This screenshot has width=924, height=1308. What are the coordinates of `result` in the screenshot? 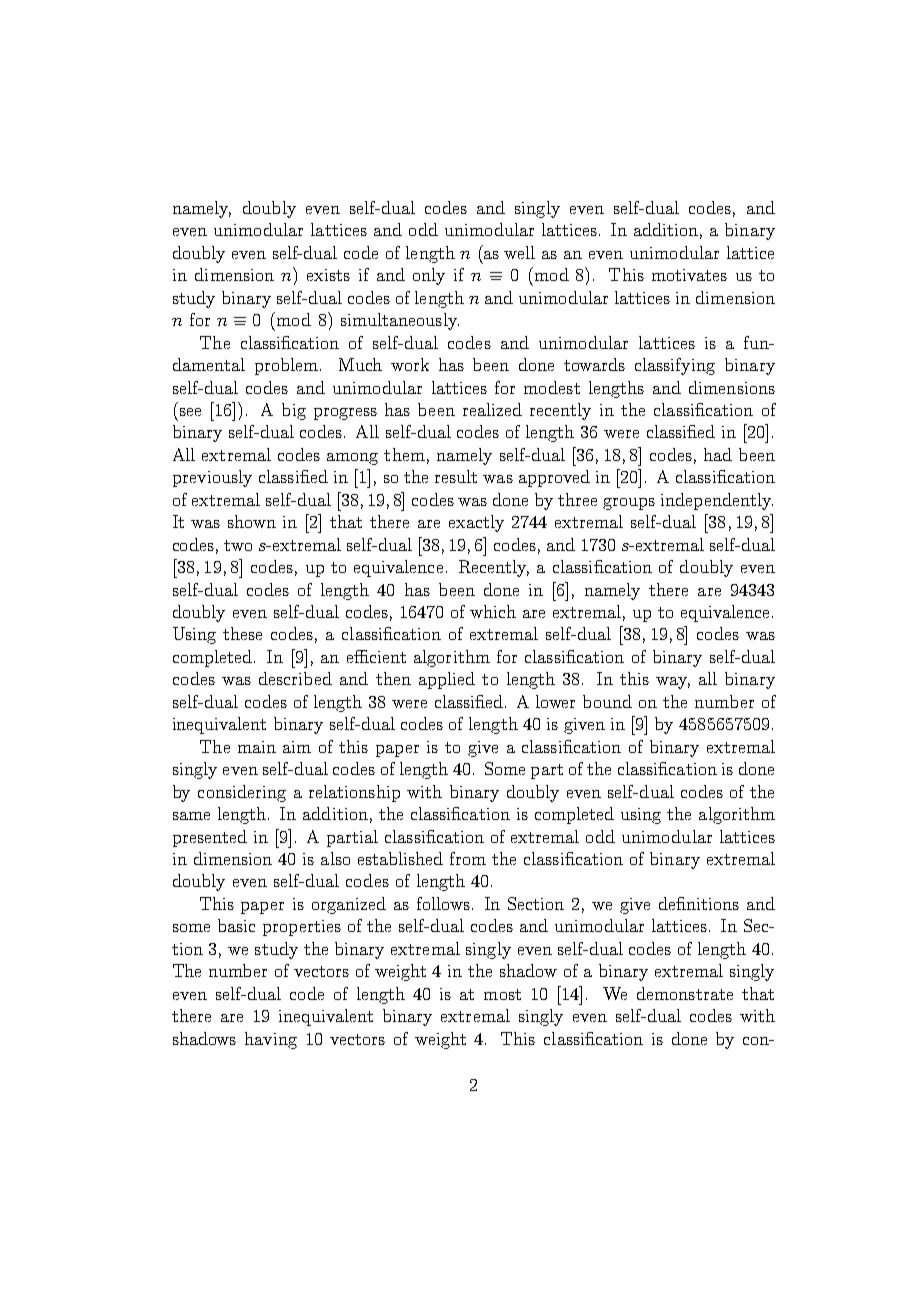 It's located at (456, 476).
